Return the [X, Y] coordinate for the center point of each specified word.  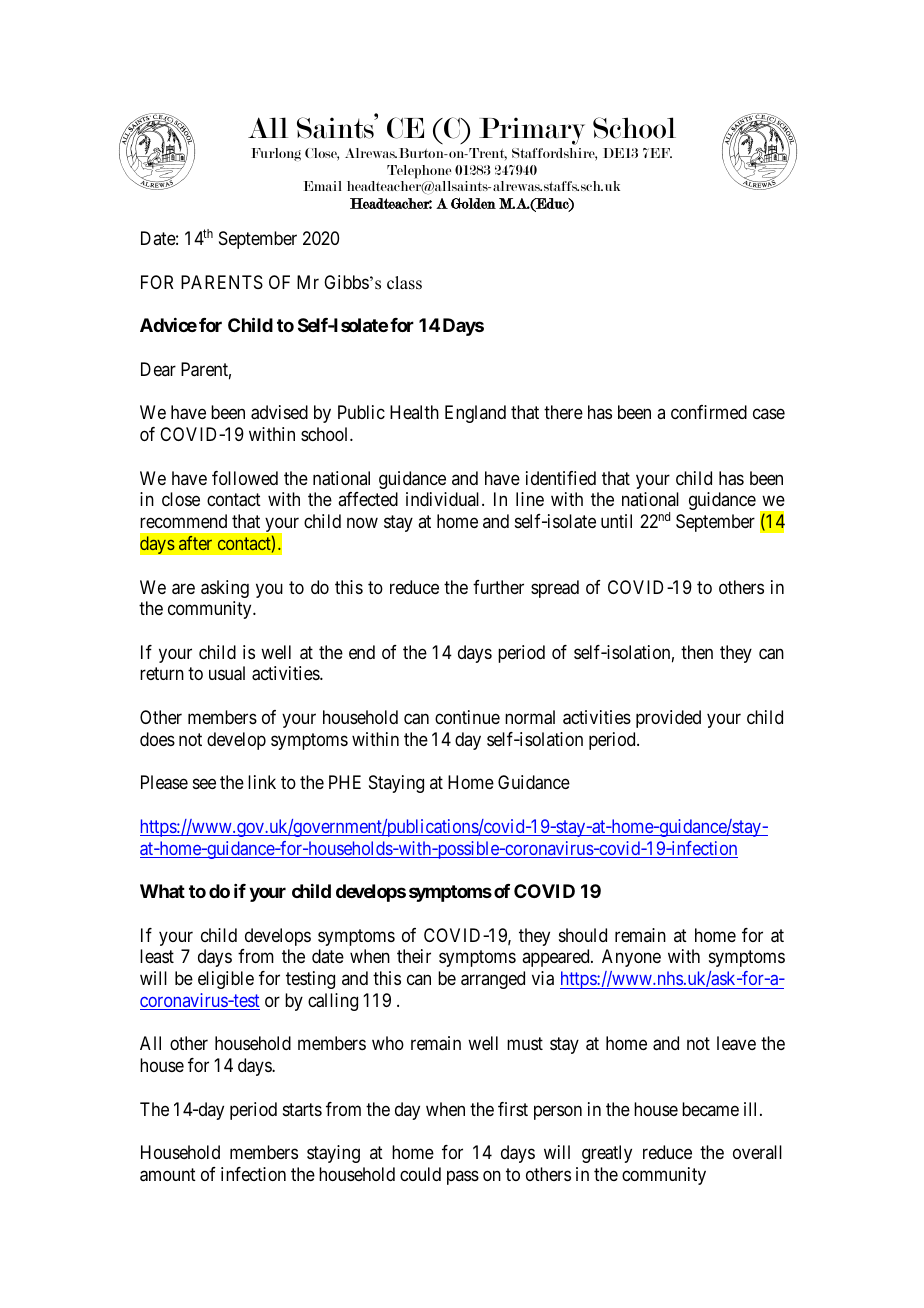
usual [227, 673]
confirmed [709, 412]
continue [467, 717]
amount [168, 1175]
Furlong [276, 154]
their [414, 956]
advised [279, 412]
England [475, 414]
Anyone [631, 958]
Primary [532, 131]
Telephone [419, 172]
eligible [226, 980]
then [697, 652]
